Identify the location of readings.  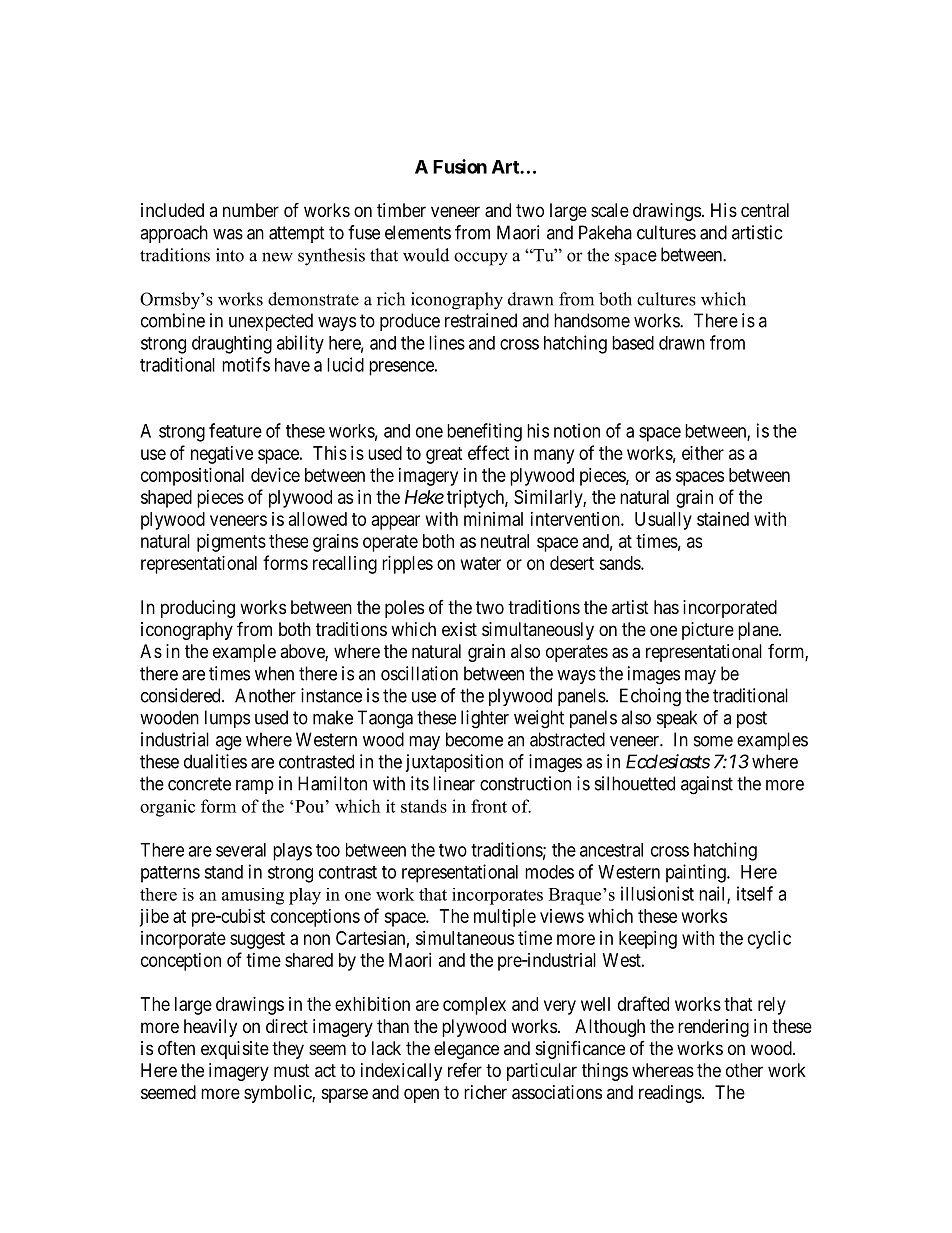
(670, 1094).
